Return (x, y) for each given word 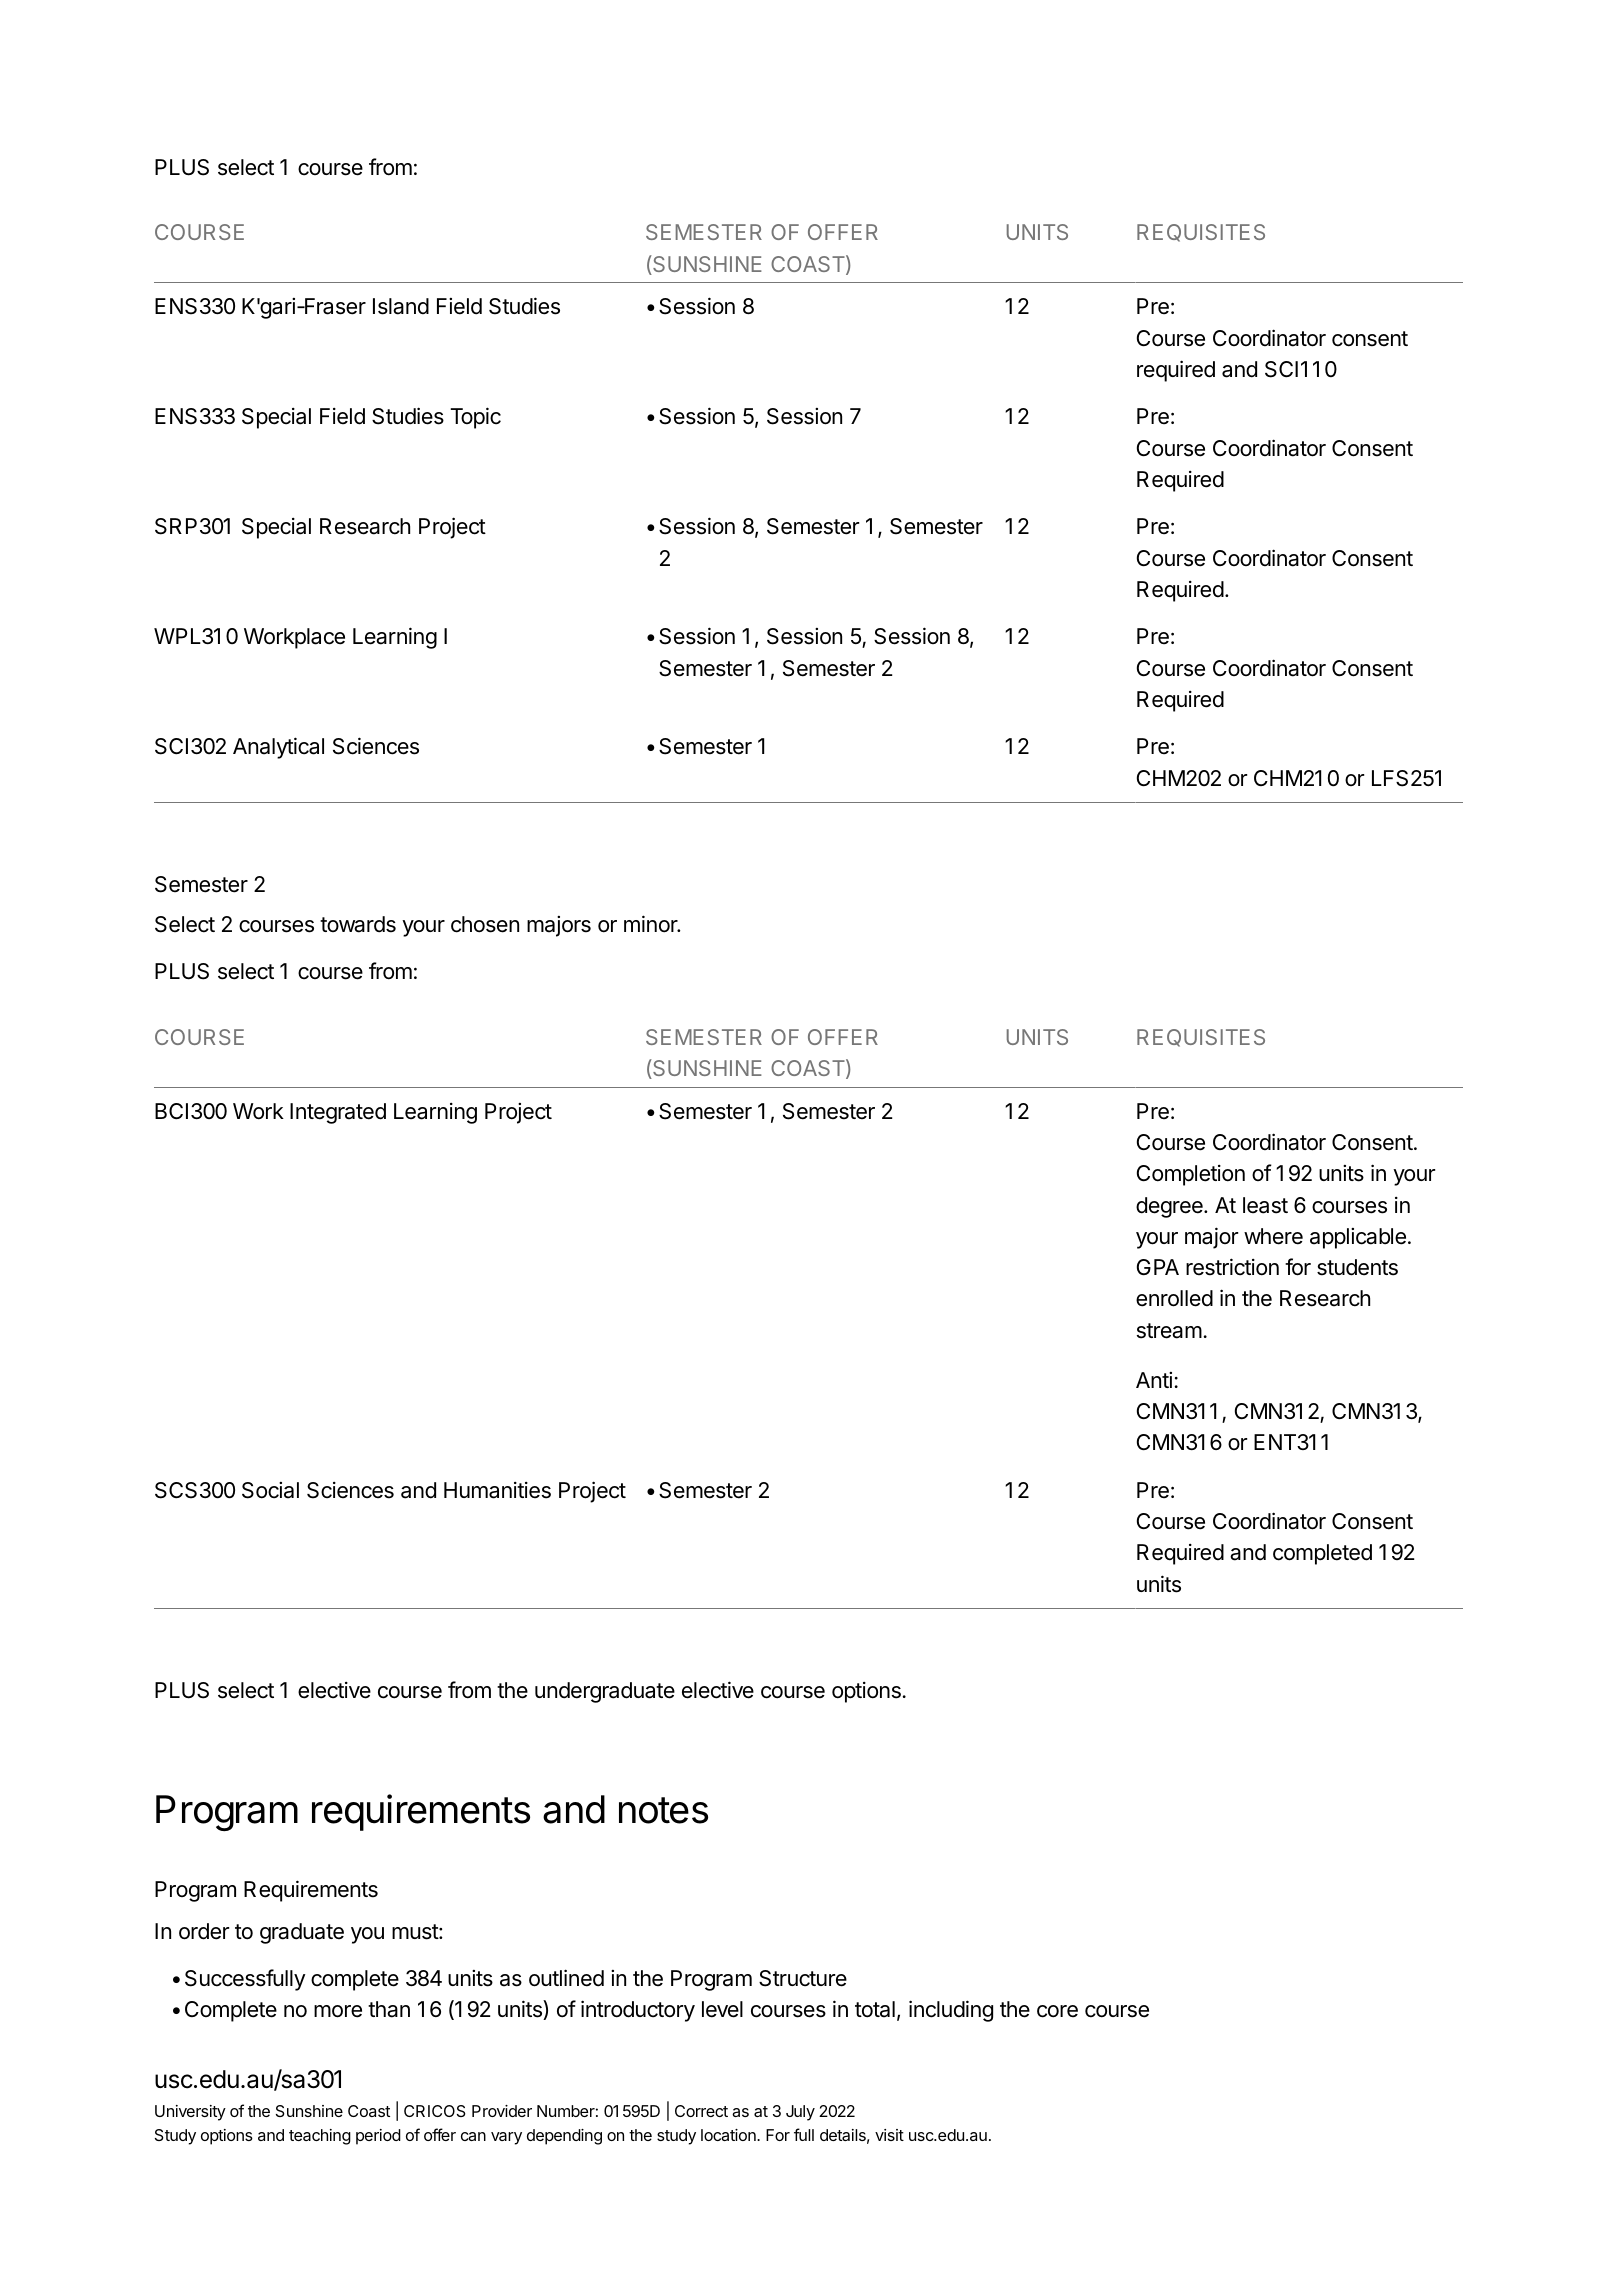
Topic (475, 418)
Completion (1191, 1175)
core (1057, 2011)
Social (270, 1490)
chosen (485, 924)
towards (358, 924)
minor (652, 924)
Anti (1154, 1380)
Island (401, 306)
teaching (320, 2137)
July (800, 2113)
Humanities (497, 1490)
